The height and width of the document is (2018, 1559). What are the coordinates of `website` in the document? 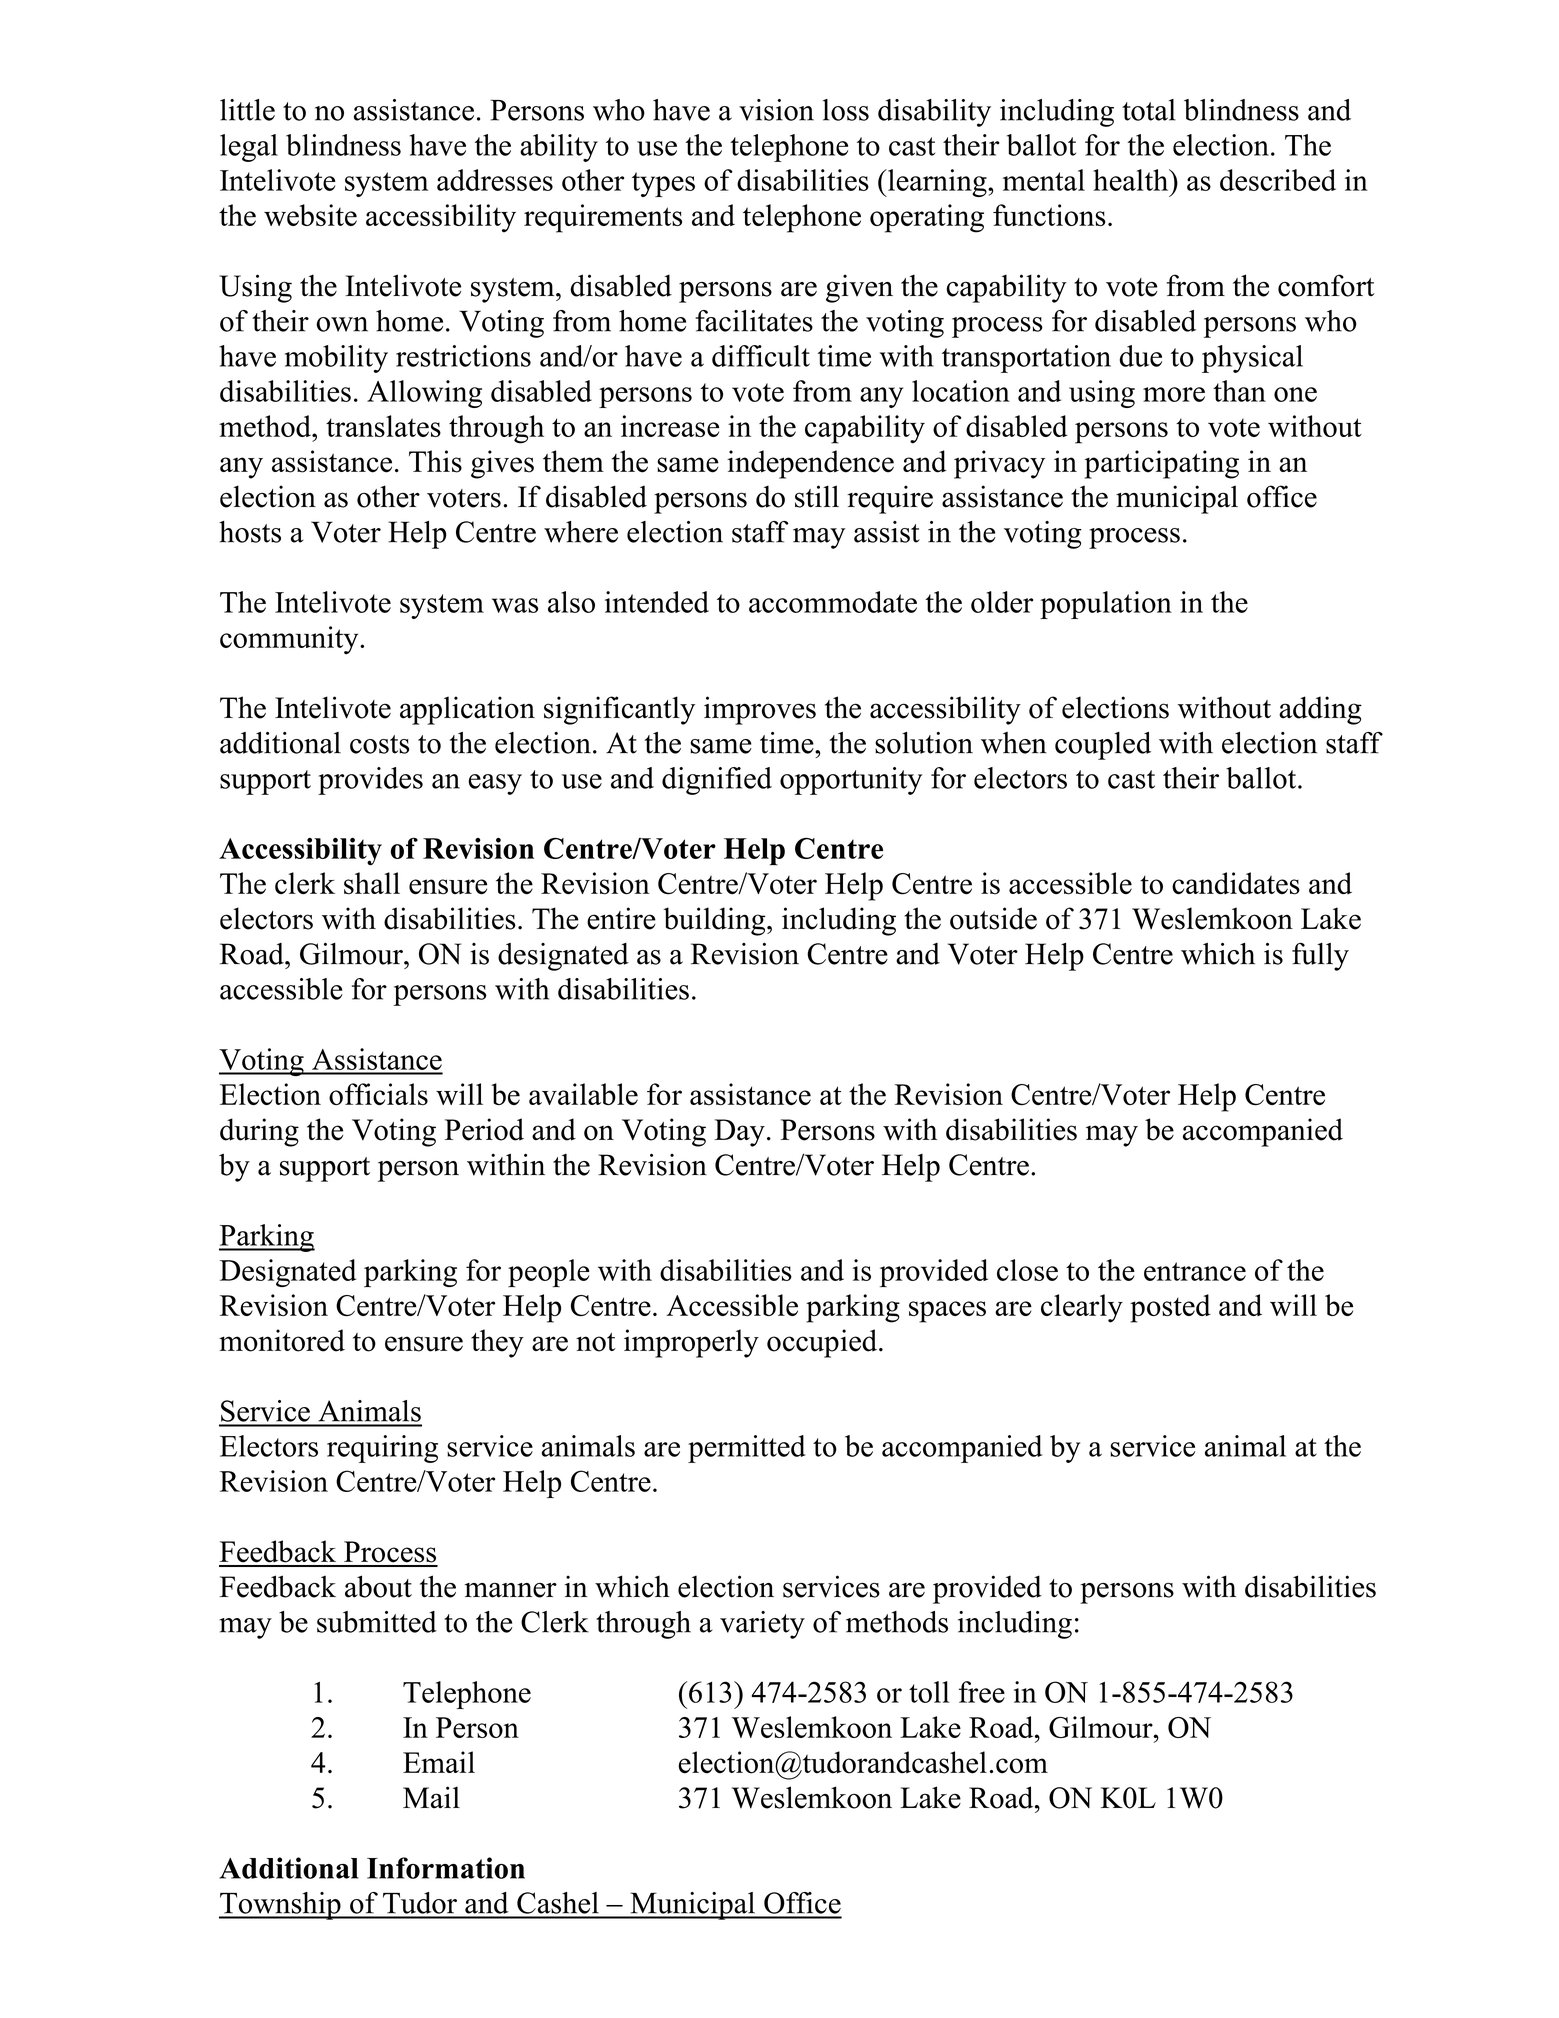 It's located at (310, 215).
